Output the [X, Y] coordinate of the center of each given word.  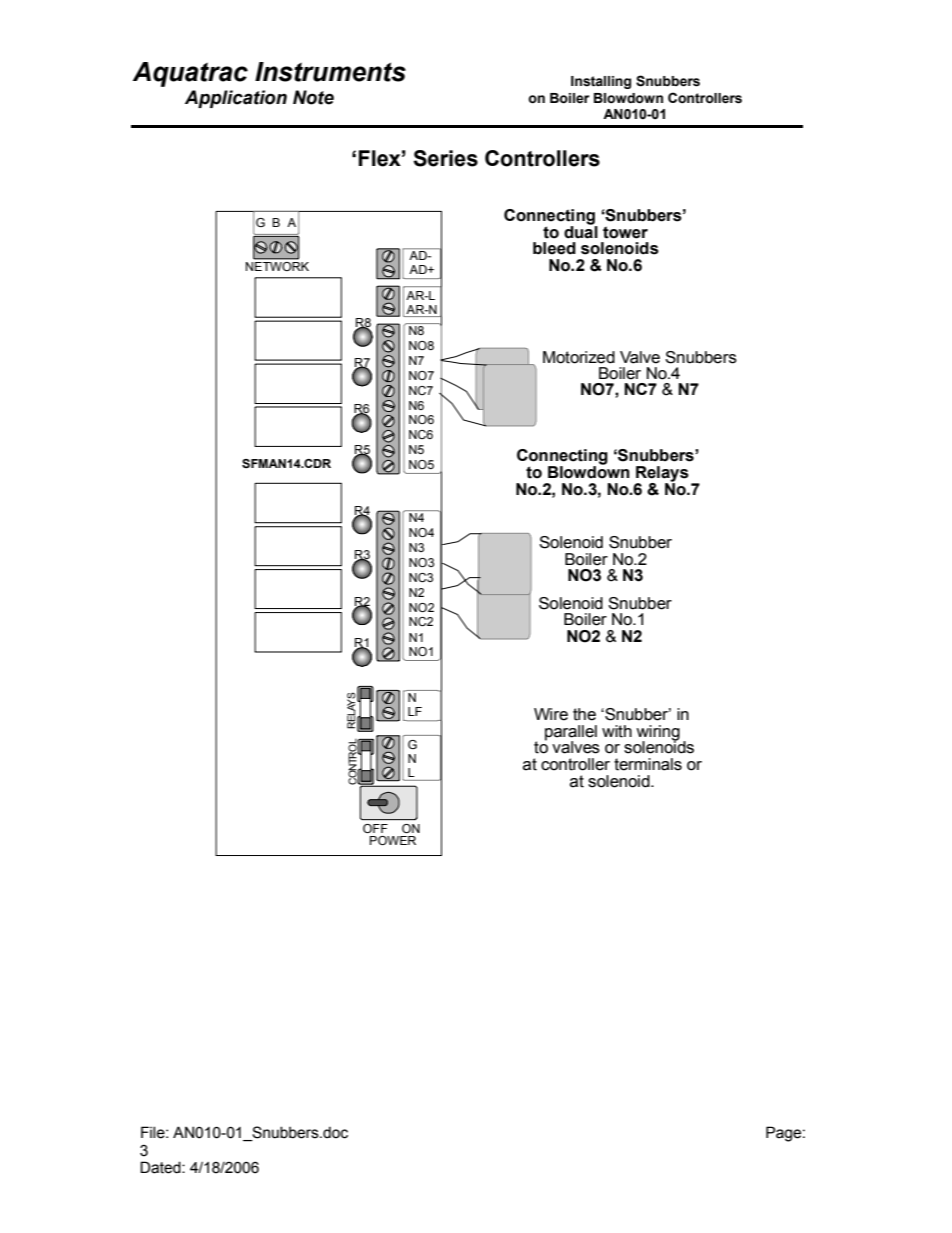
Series [445, 158]
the [584, 714]
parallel [571, 734]
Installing [601, 82]
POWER [393, 840]
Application [236, 99]
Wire [551, 714]
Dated [161, 1167]
